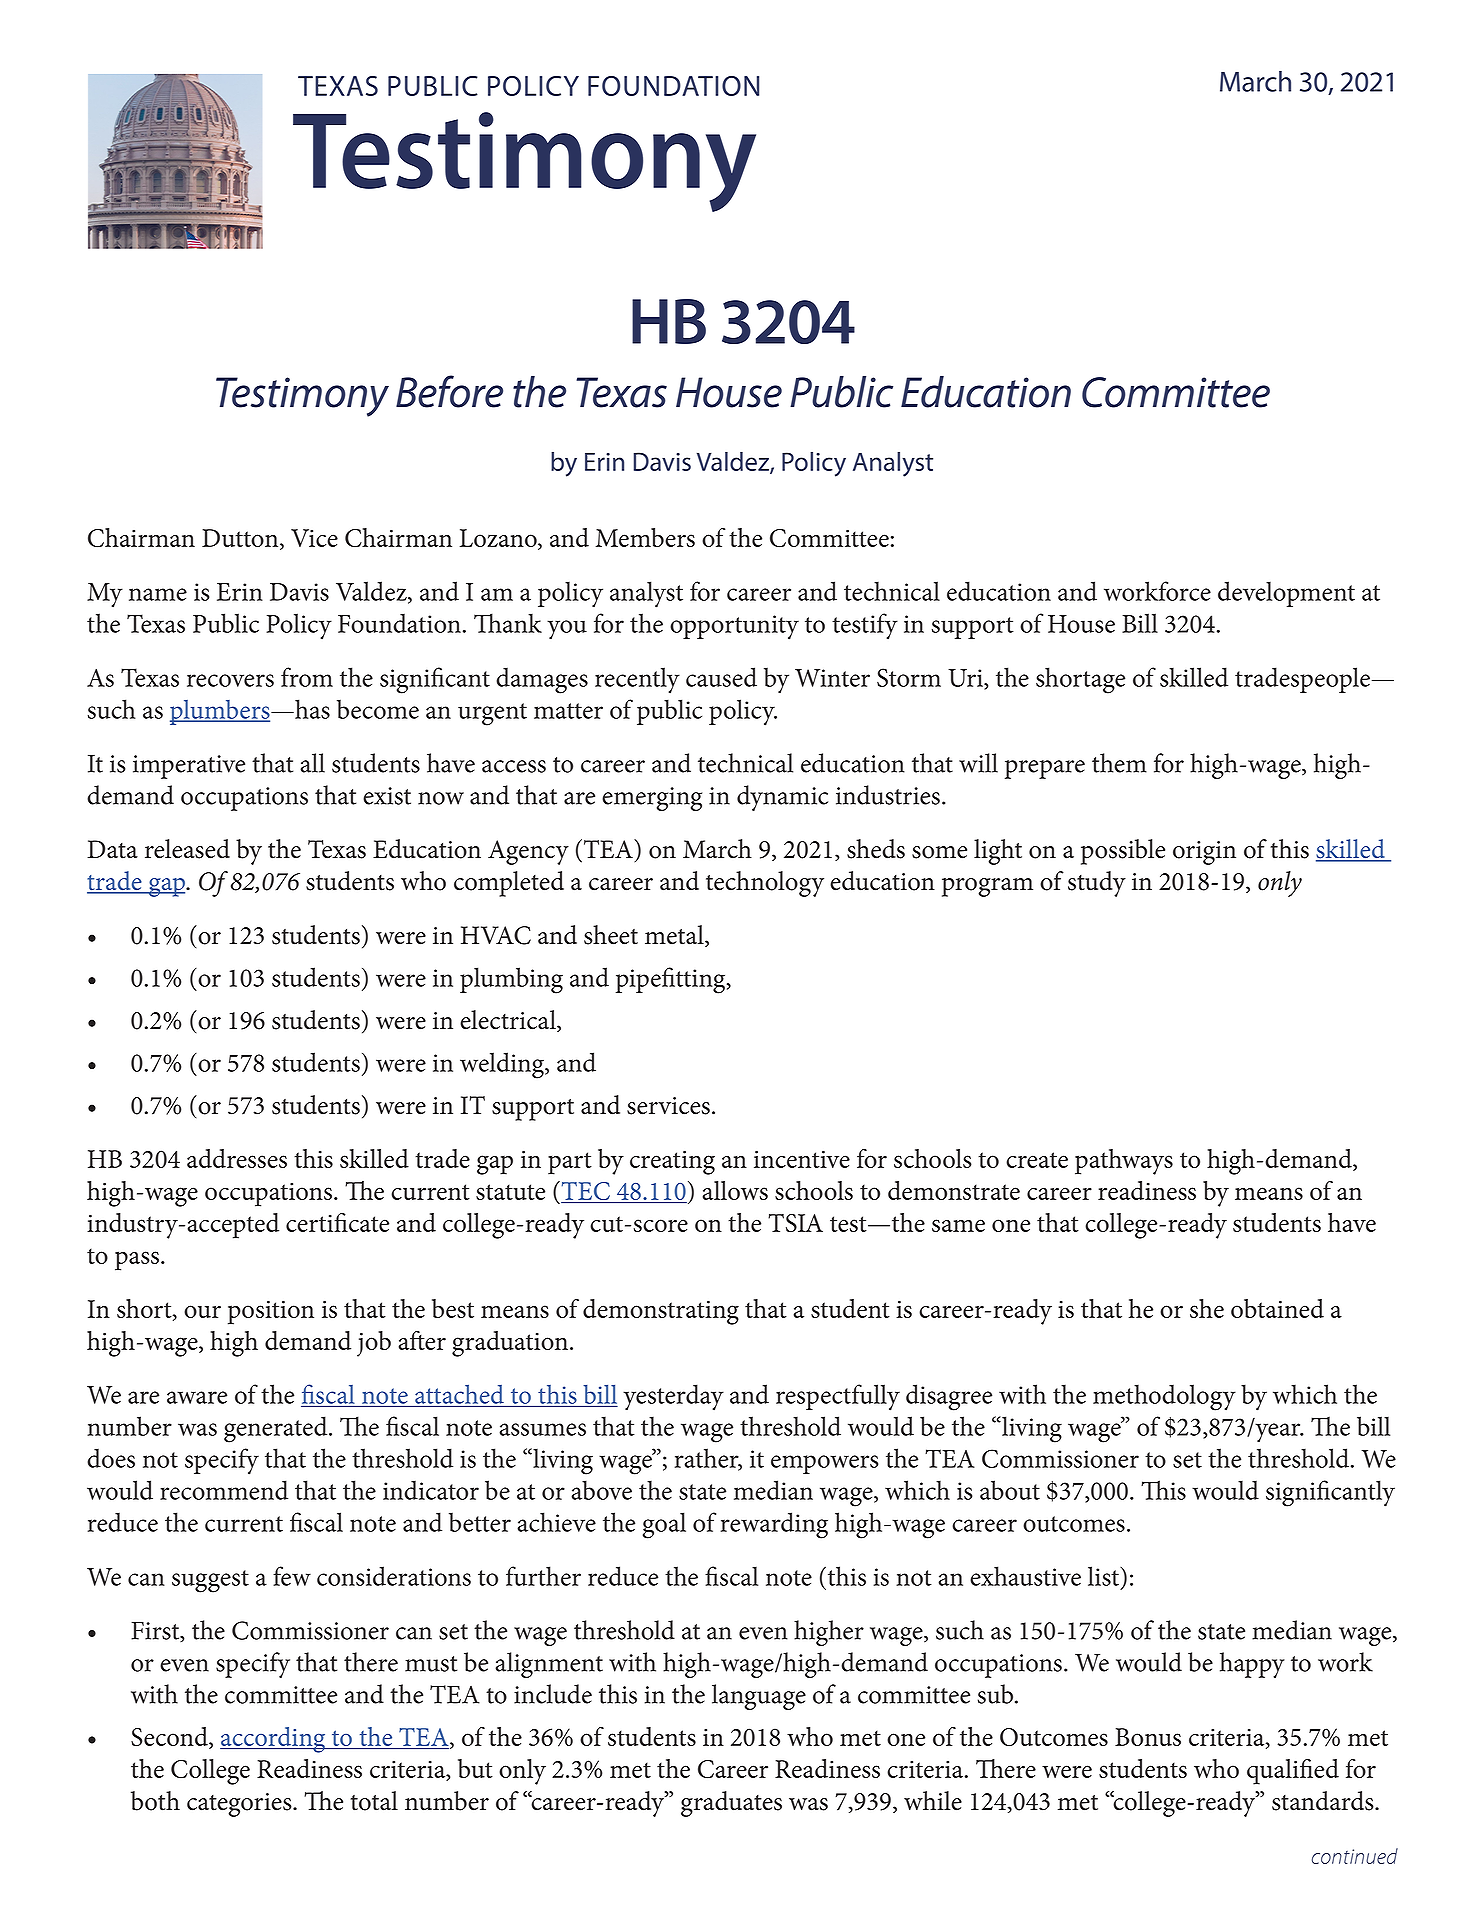  I want to click on development, so click(1286, 594).
